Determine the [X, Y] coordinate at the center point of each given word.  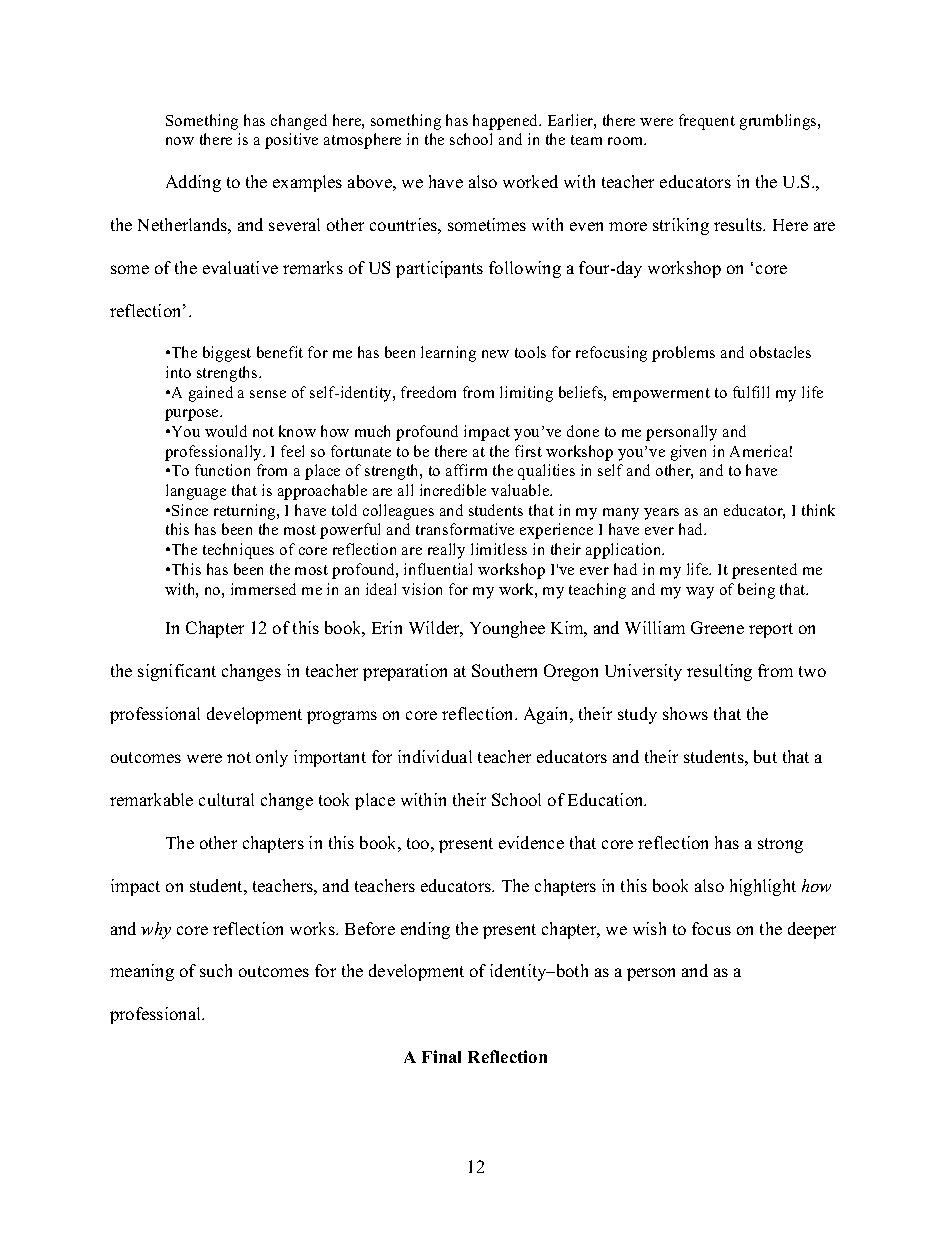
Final [441, 1056]
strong [780, 845]
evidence [531, 842]
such [216, 970]
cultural [226, 799]
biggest [227, 354]
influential [438, 569]
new [495, 354]
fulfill [751, 392]
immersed [263, 589]
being [756, 591]
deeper [812, 930]
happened [507, 122]
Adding [193, 183]
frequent [707, 122]
